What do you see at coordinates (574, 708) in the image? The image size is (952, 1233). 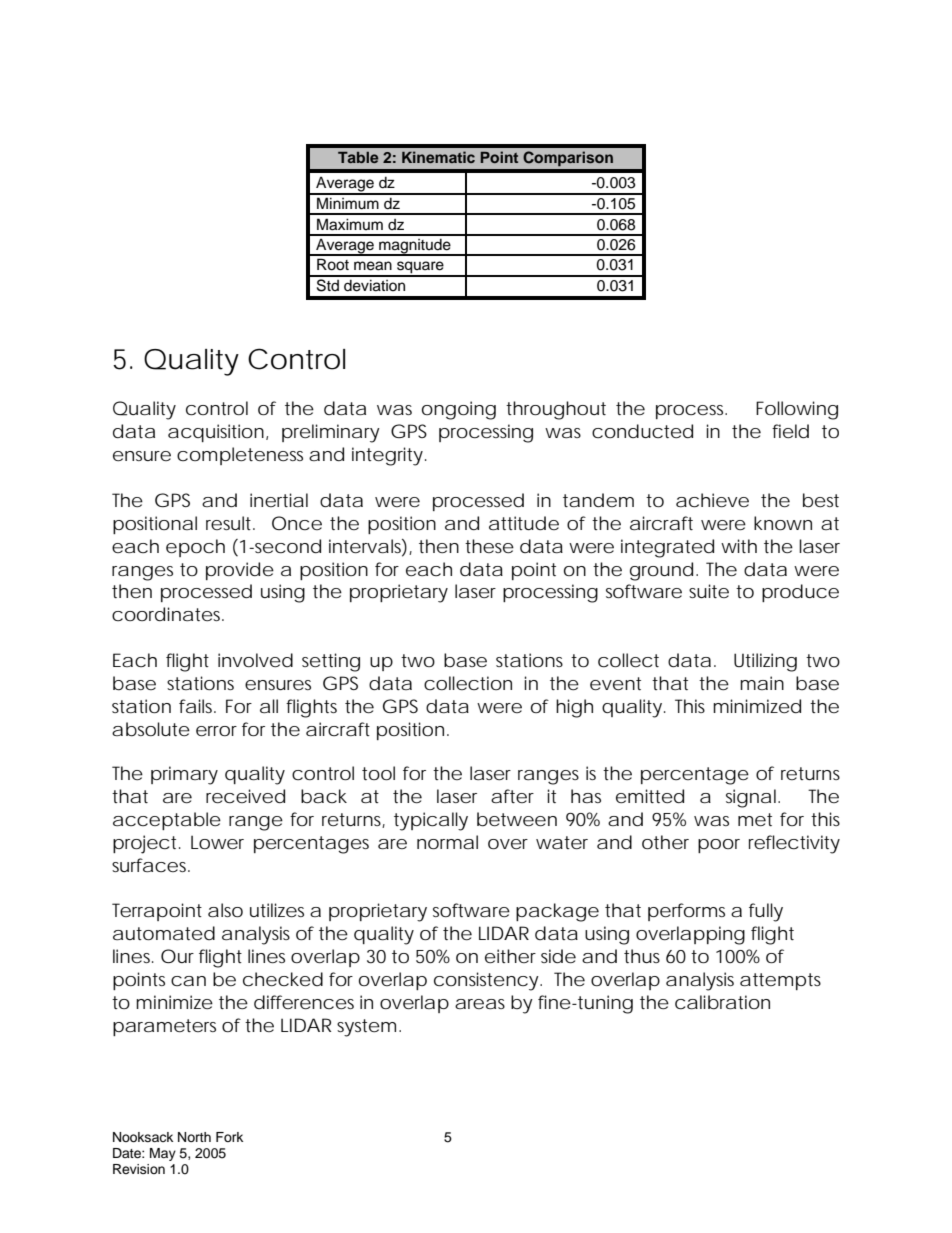 I see `high` at bounding box center [574, 708].
